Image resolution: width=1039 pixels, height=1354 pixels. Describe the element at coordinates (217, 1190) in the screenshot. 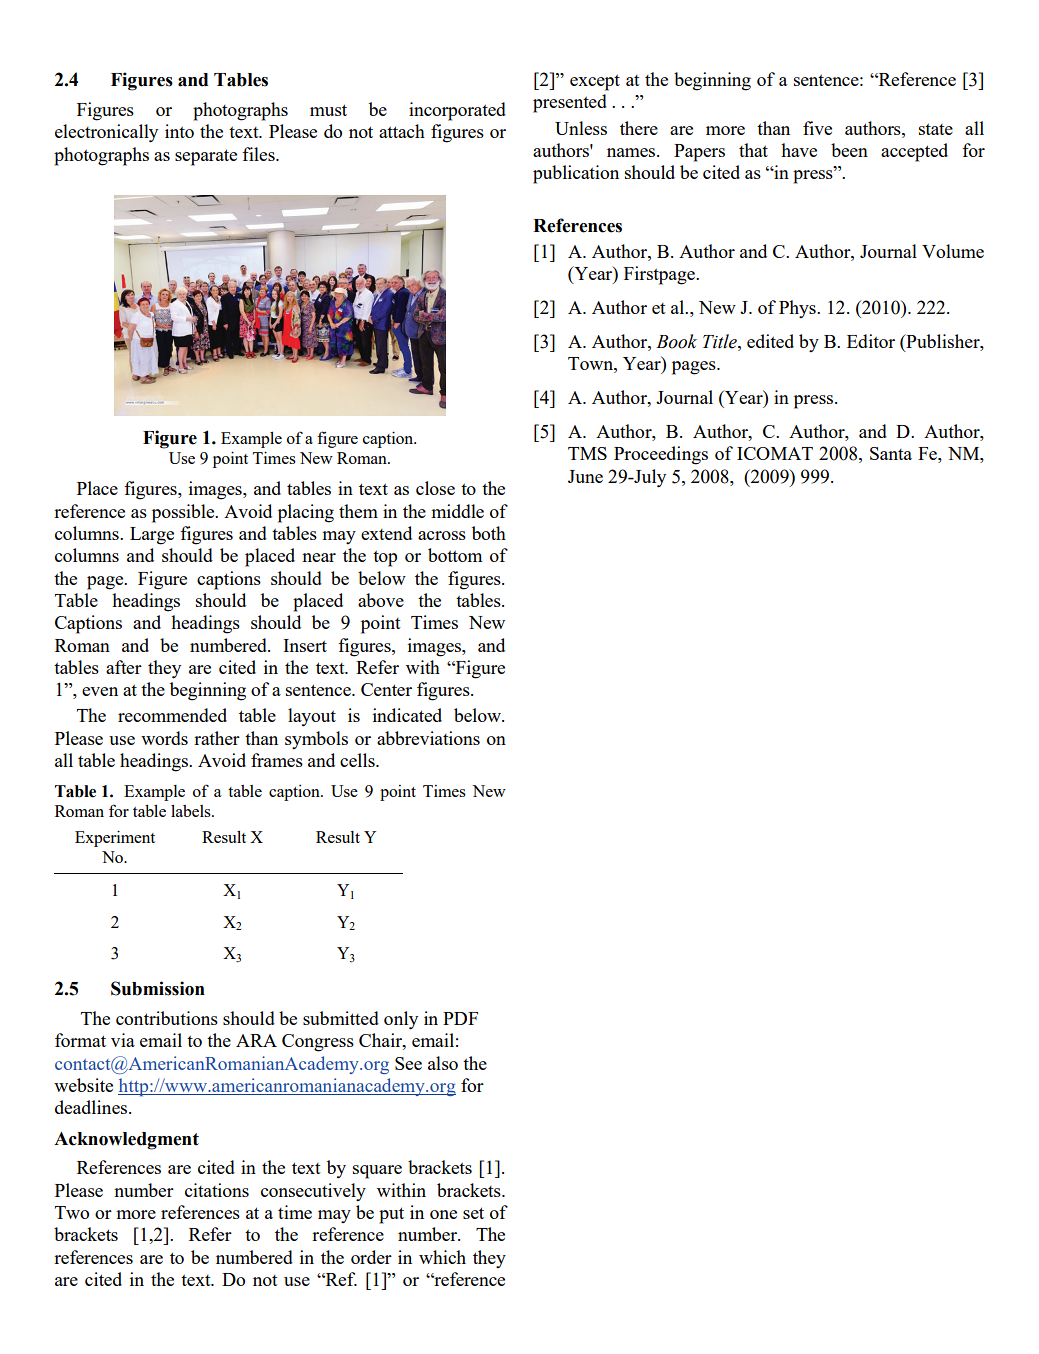

I see `citations` at that location.
